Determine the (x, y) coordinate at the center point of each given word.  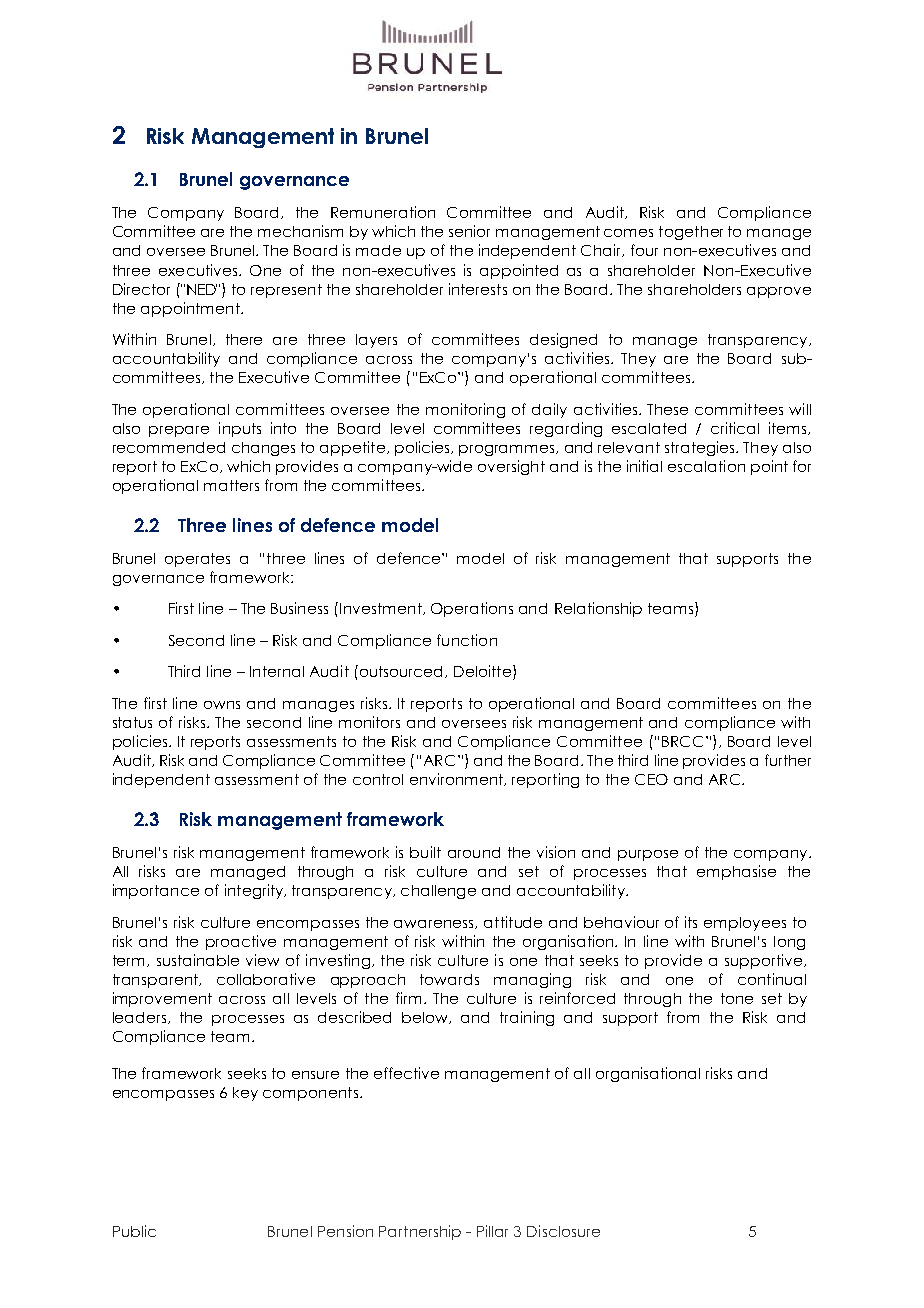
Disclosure (563, 1231)
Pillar (492, 1231)
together (691, 233)
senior (469, 231)
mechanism (300, 231)
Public (134, 1231)
